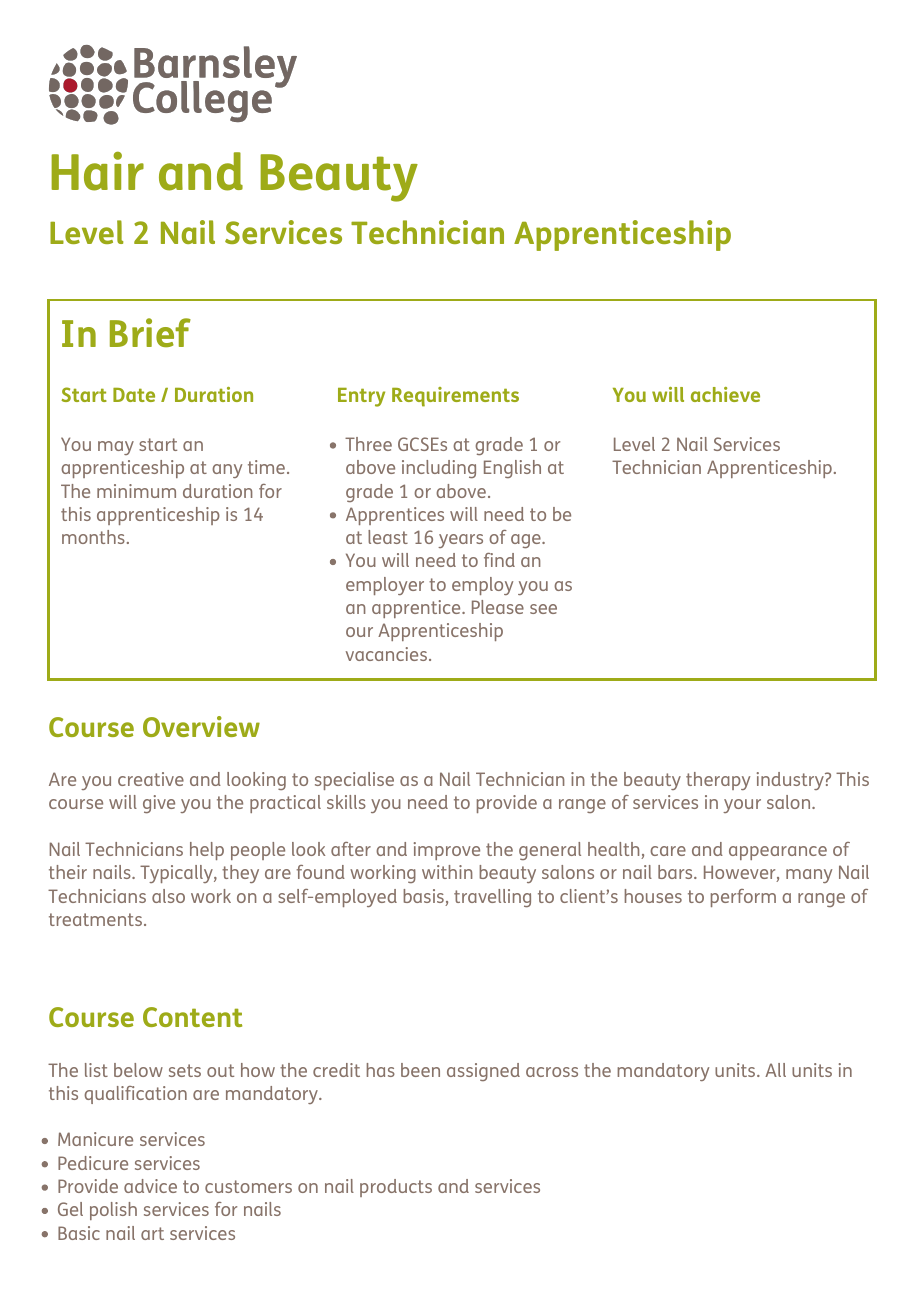  What do you see at coordinates (386, 654) in the image?
I see `vacancies` at bounding box center [386, 654].
